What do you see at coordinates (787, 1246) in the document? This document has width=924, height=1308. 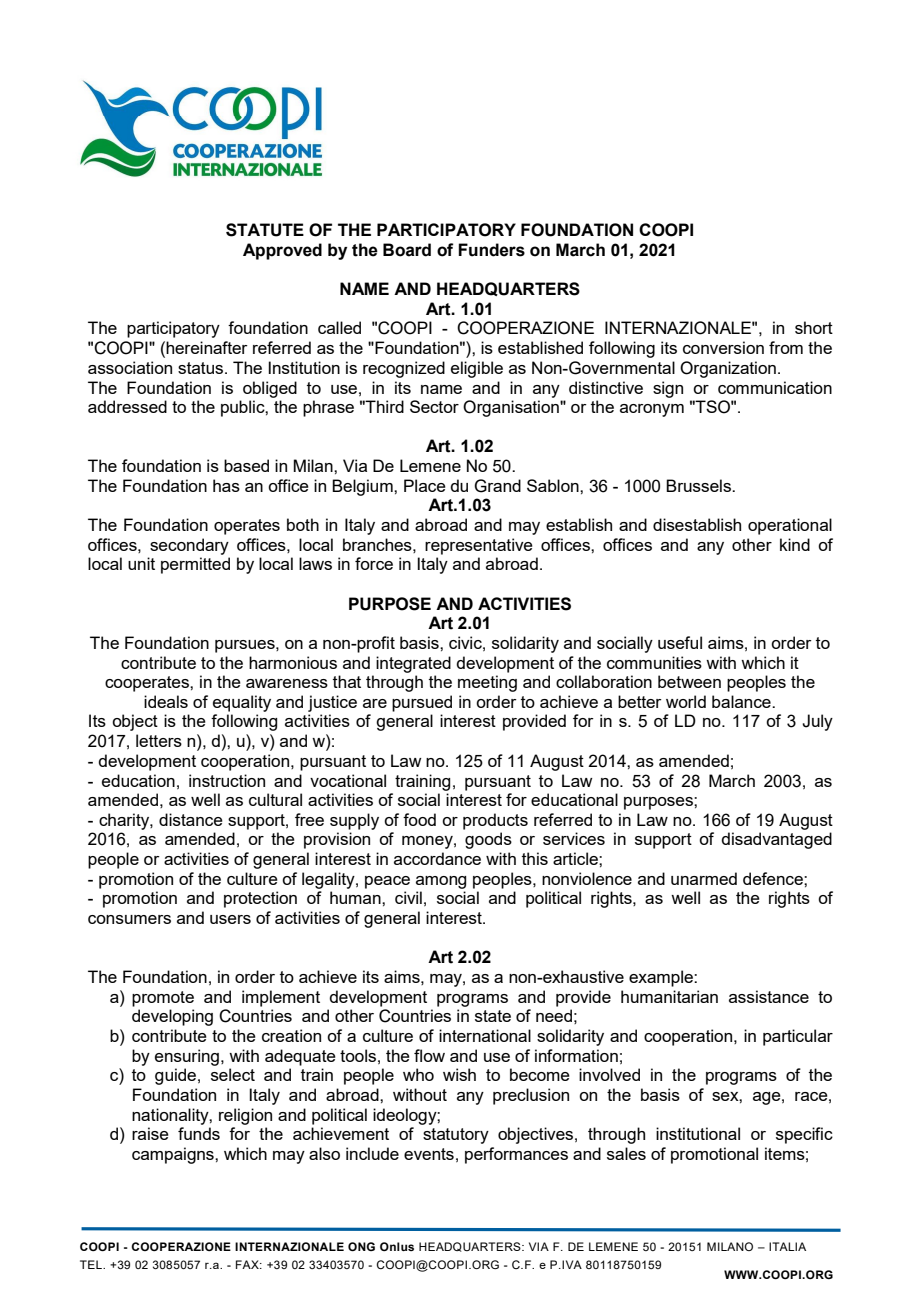 I see `ITALIA` at bounding box center [787, 1246].
